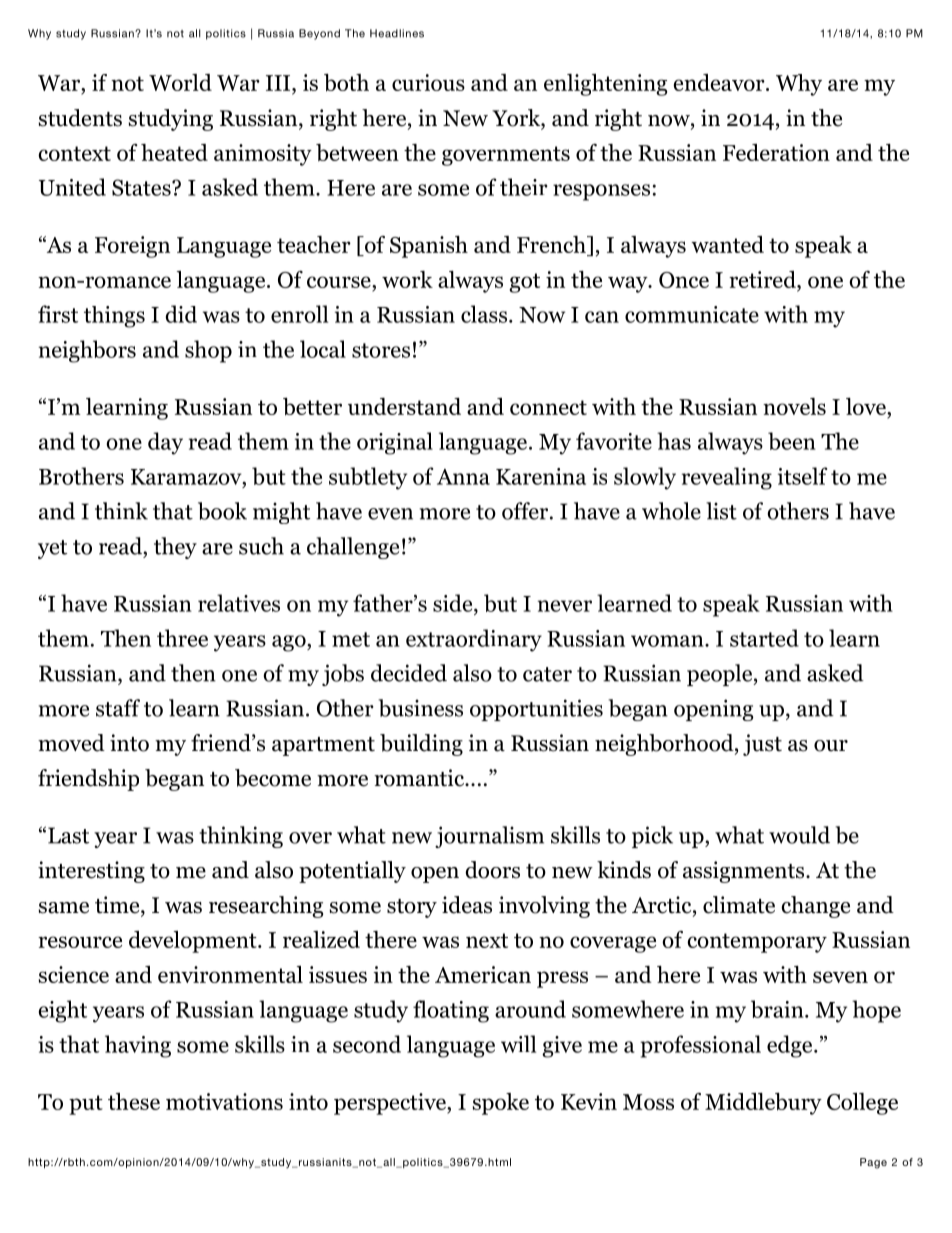 The height and width of the screenshot is (1233, 952). What do you see at coordinates (745, 872) in the screenshot?
I see `assignments` at bounding box center [745, 872].
